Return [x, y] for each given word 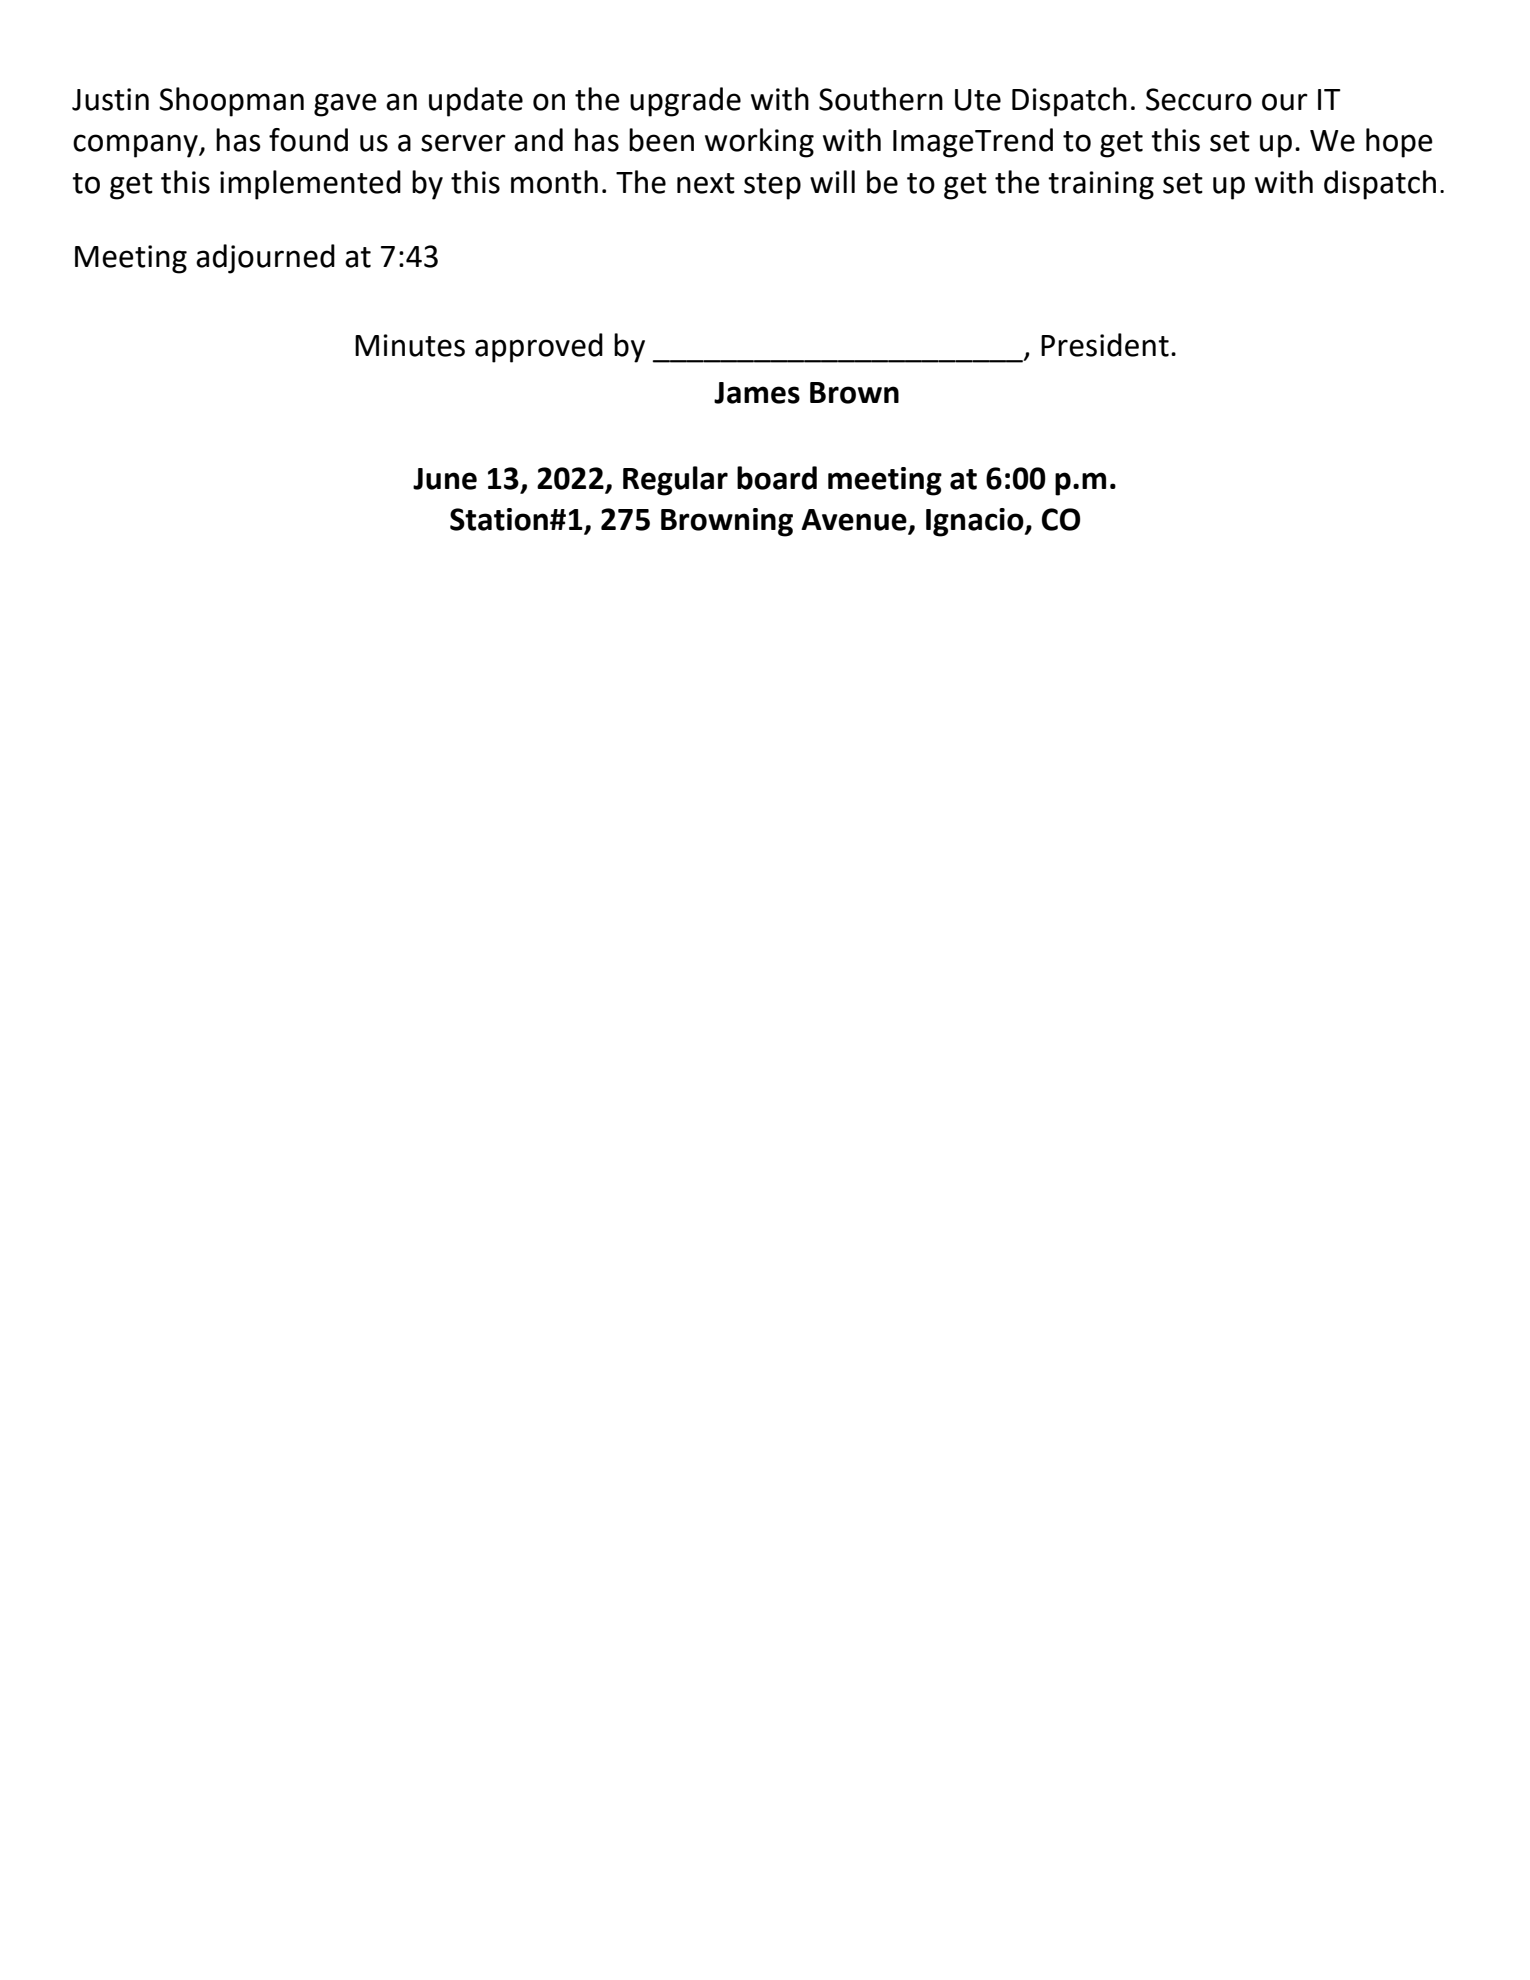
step [772, 186]
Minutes [410, 345]
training [1101, 185]
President [1105, 345]
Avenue [855, 521]
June [445, 479]
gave [345, 105]
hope [1399, 143]
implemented [310, 185]
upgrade [685, 102]
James [757, 393]
